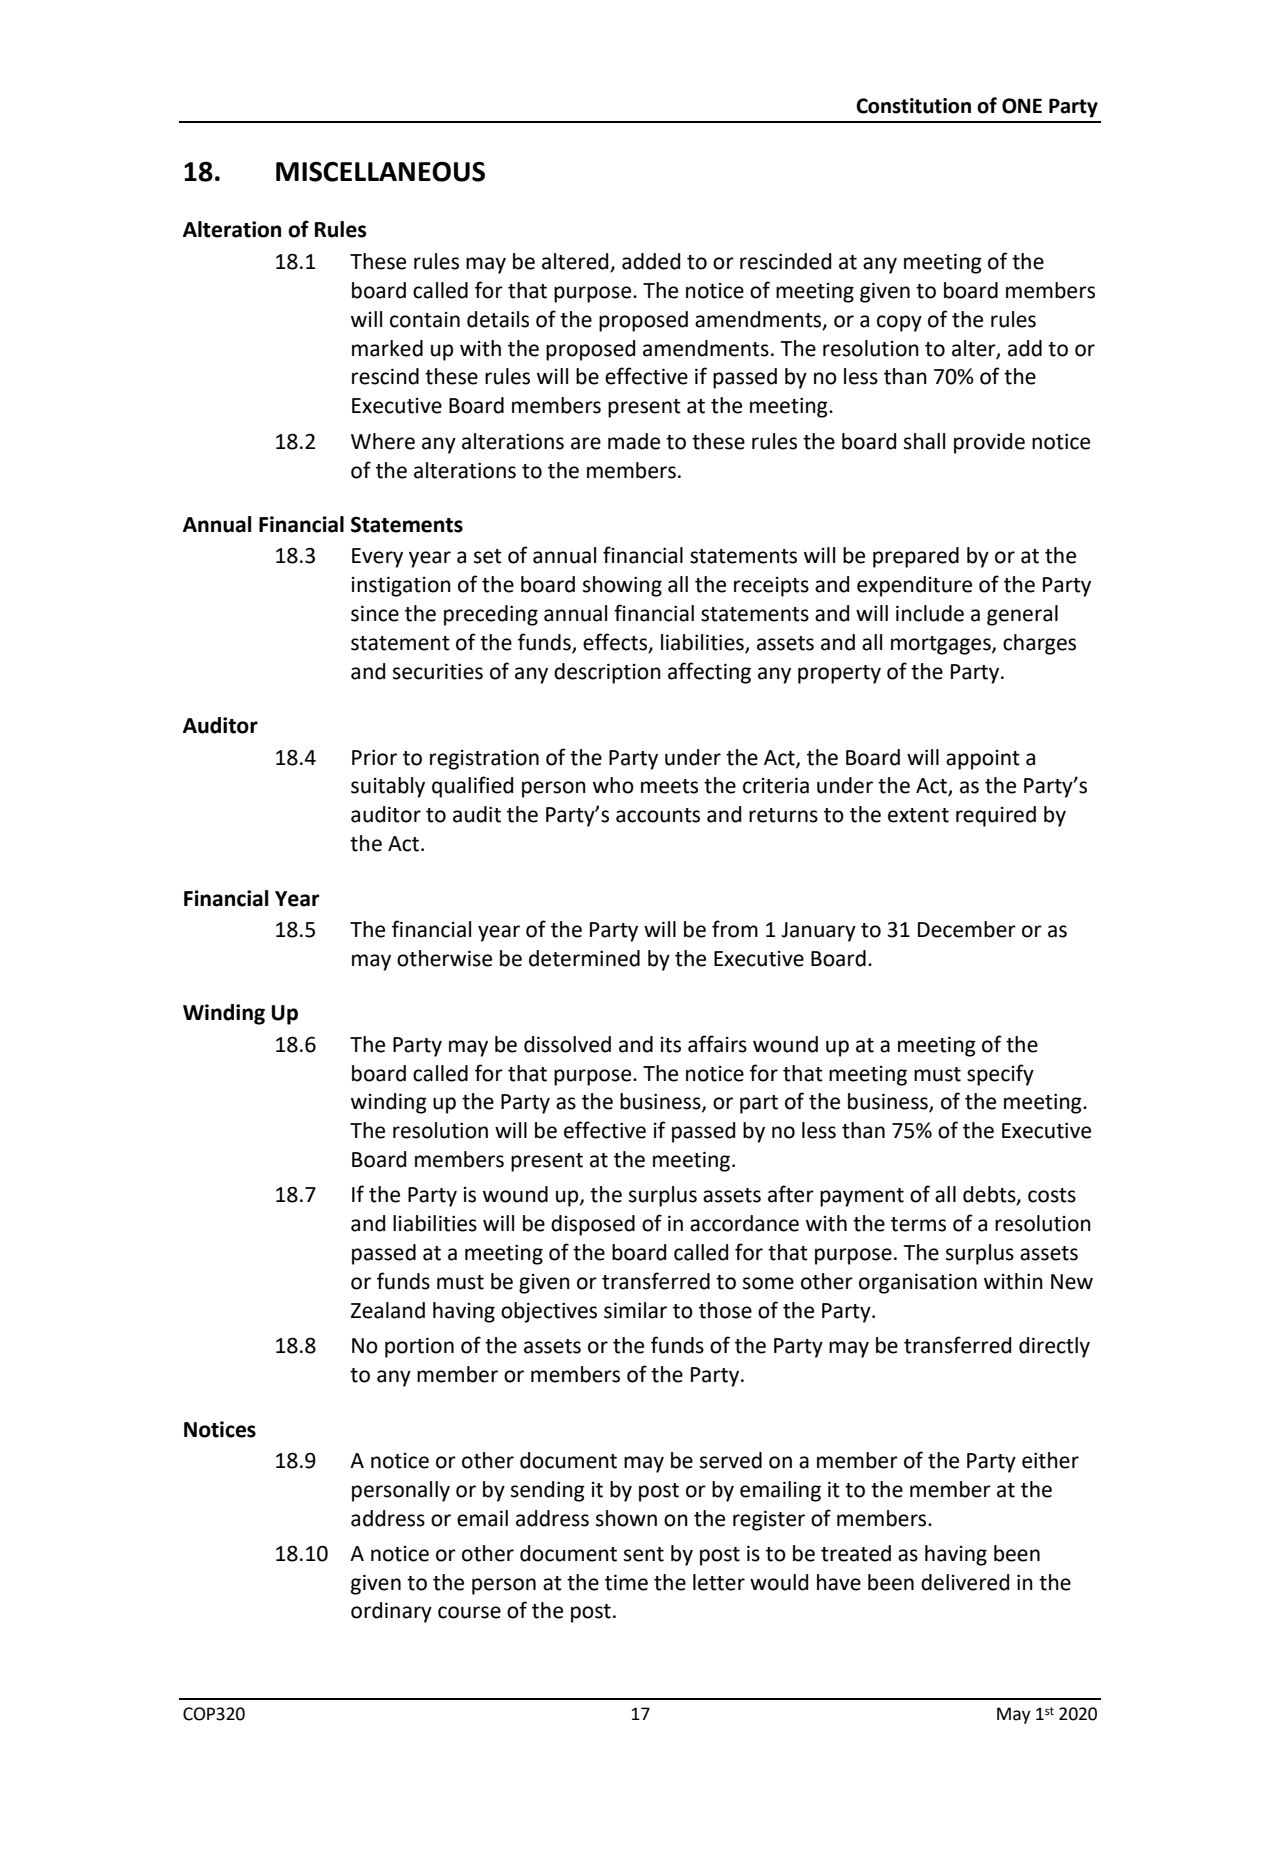  I want to click on accordance, so click(744, 1223).
